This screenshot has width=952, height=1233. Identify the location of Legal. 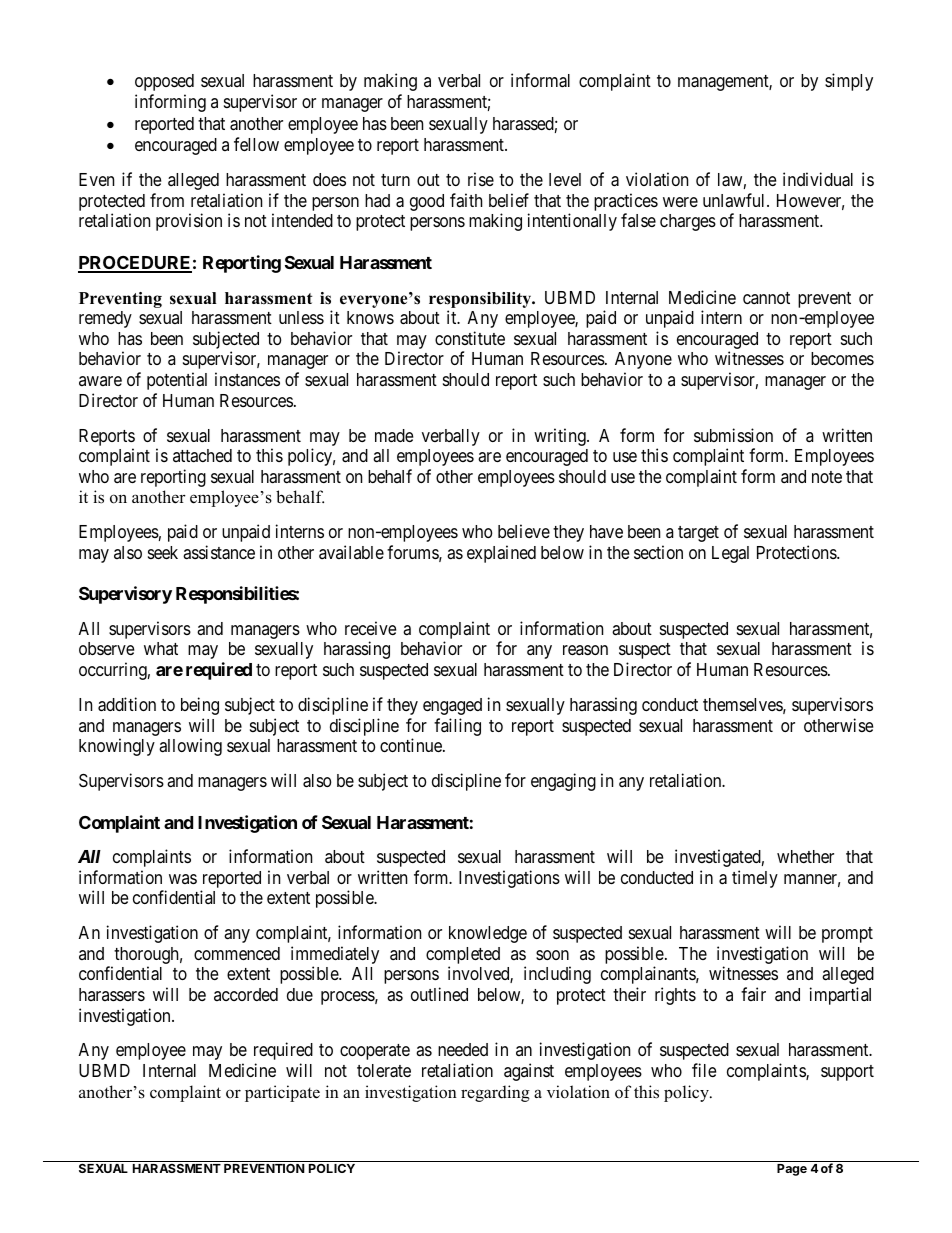
(730, 554).
